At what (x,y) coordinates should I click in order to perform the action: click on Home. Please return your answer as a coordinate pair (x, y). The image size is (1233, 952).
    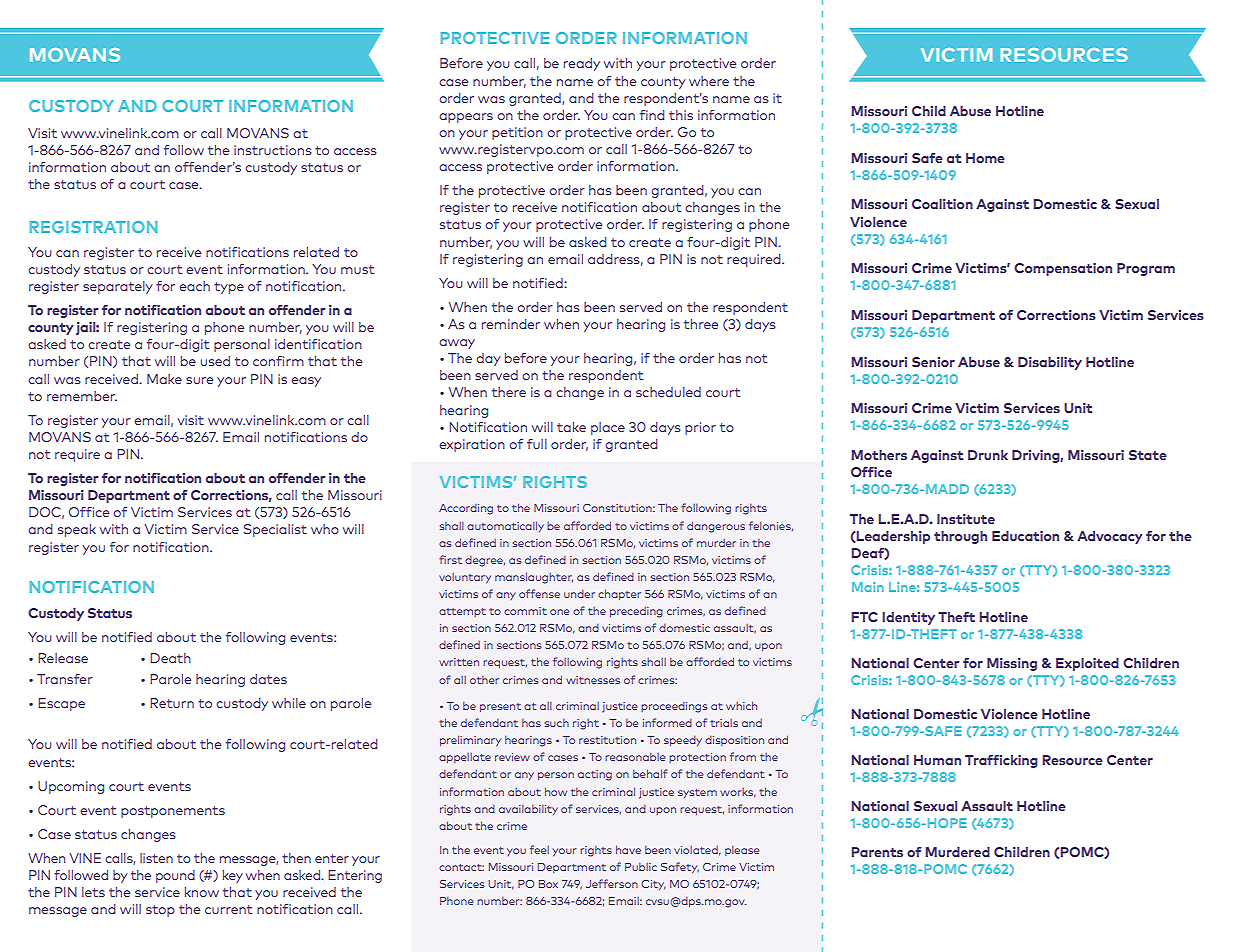
    Looking at the image, I should click on (985, 158).
